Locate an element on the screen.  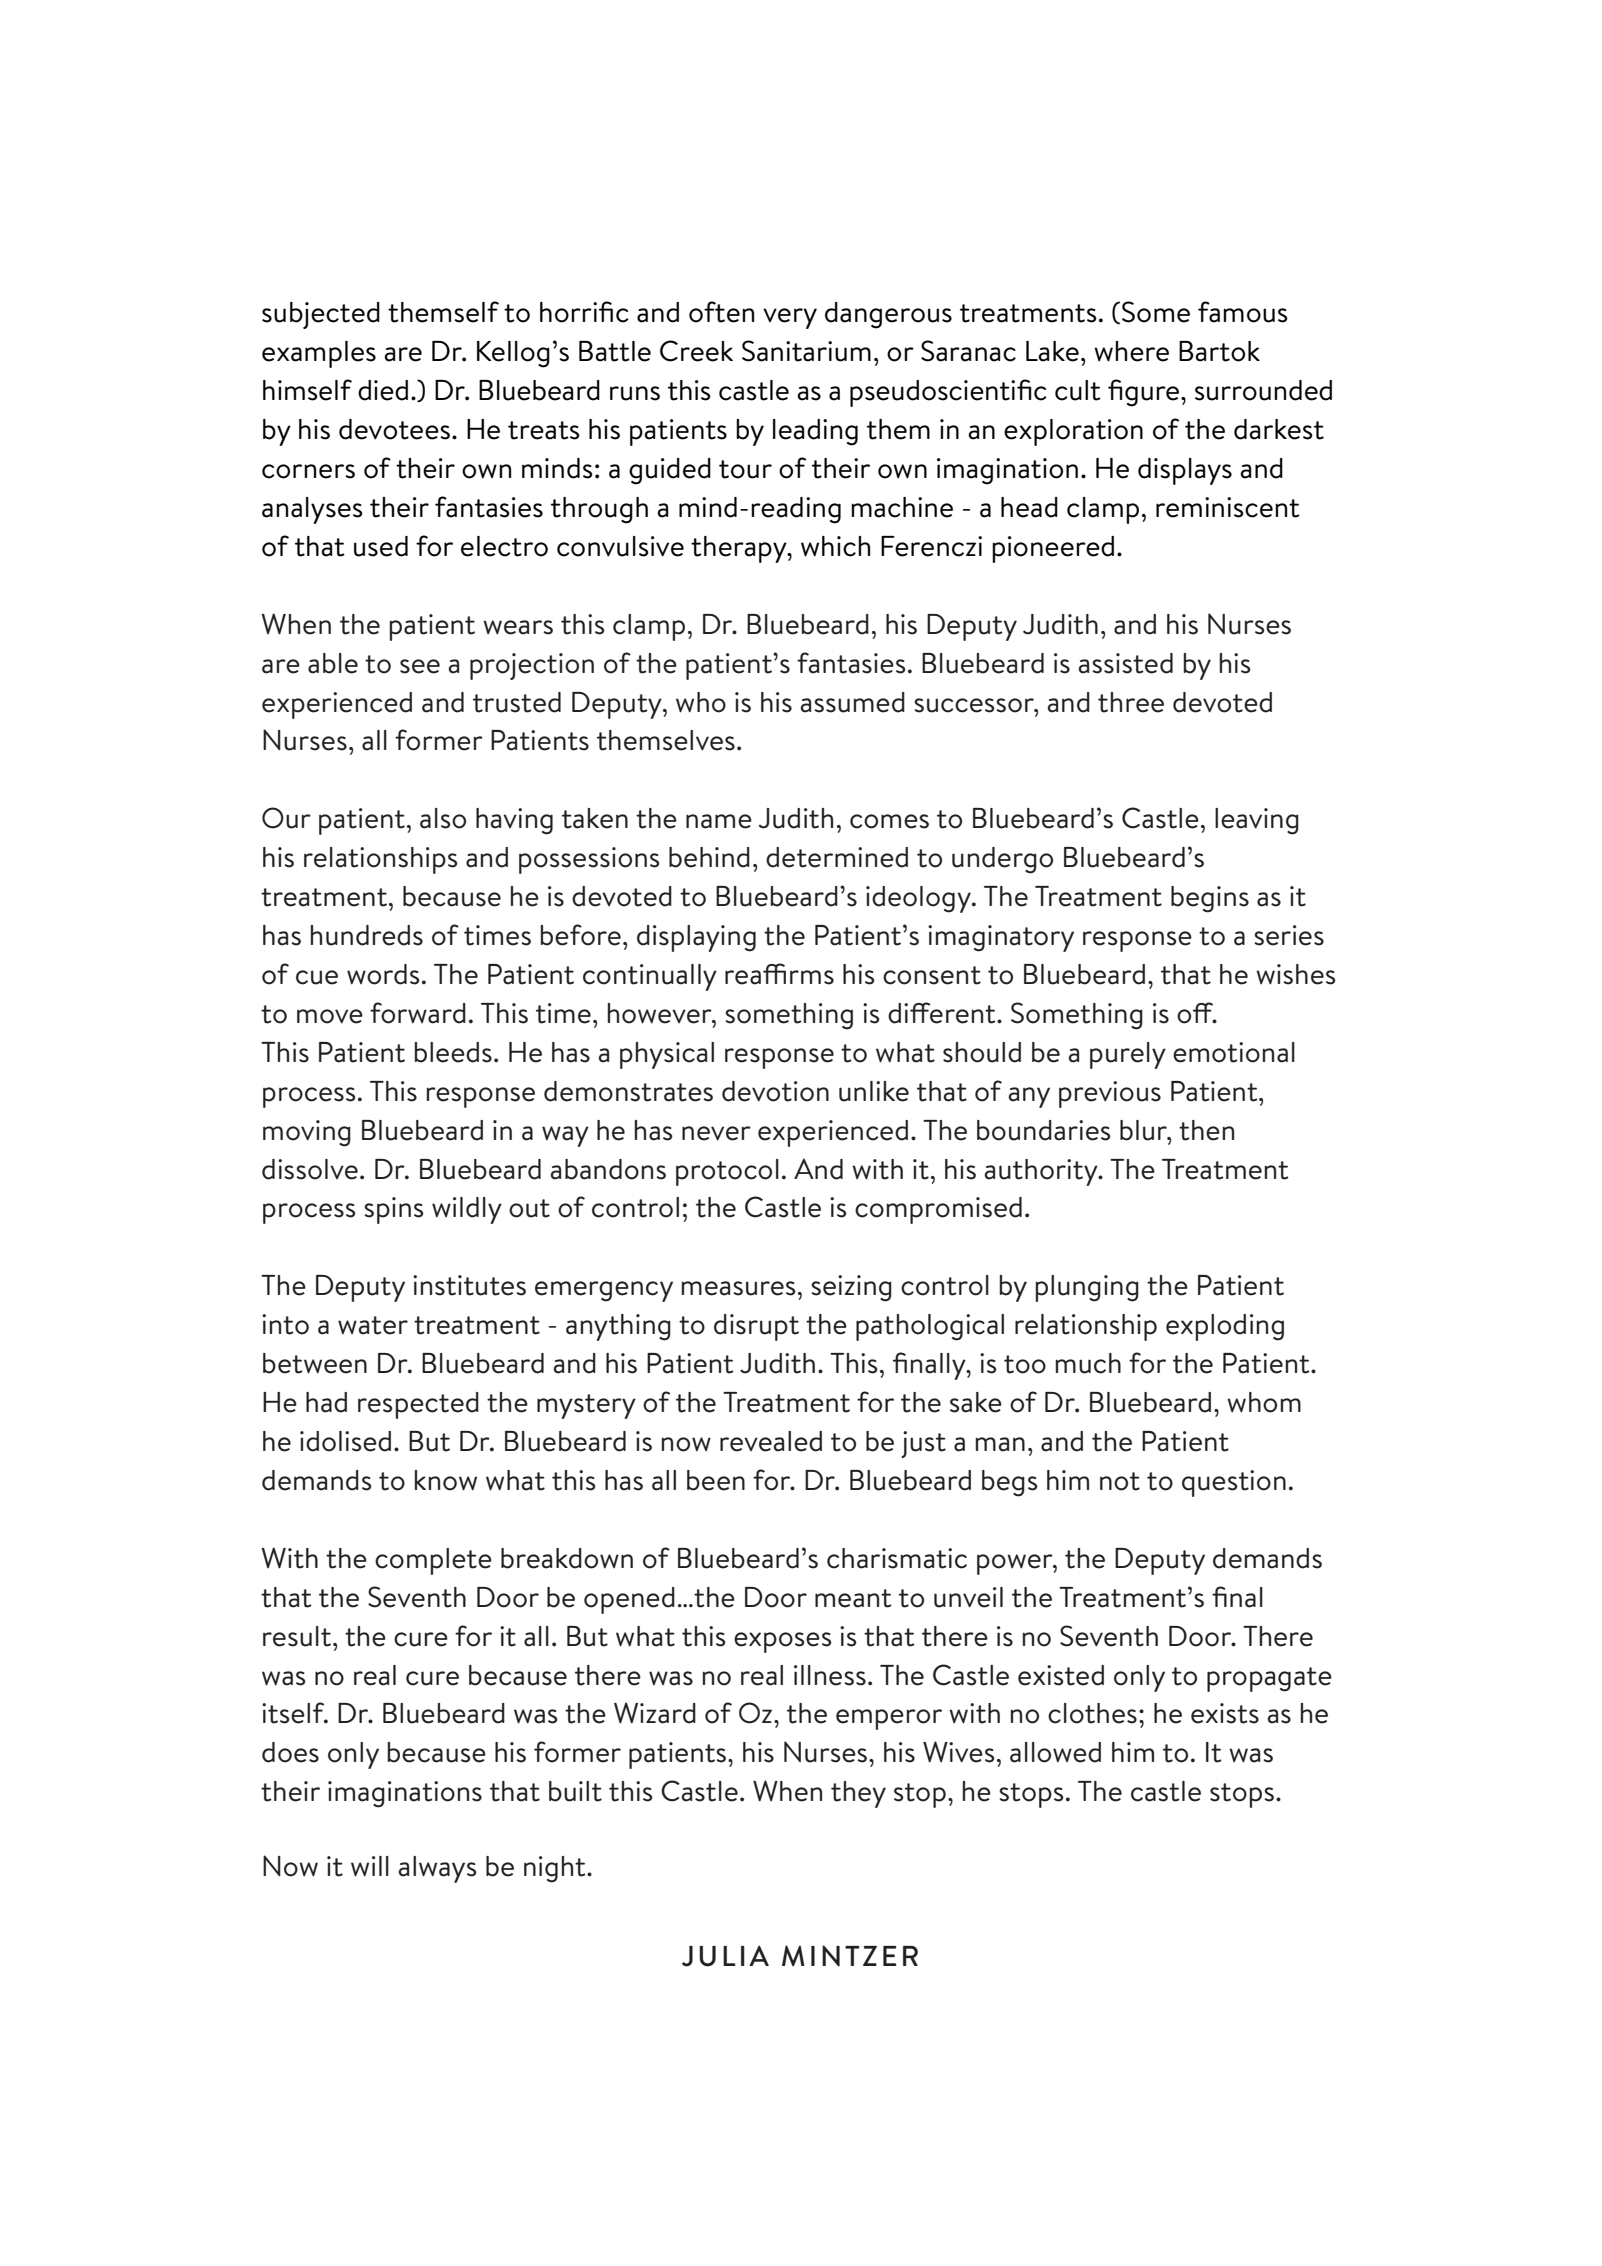
exploding is located at coordinates (1225, 1327).
